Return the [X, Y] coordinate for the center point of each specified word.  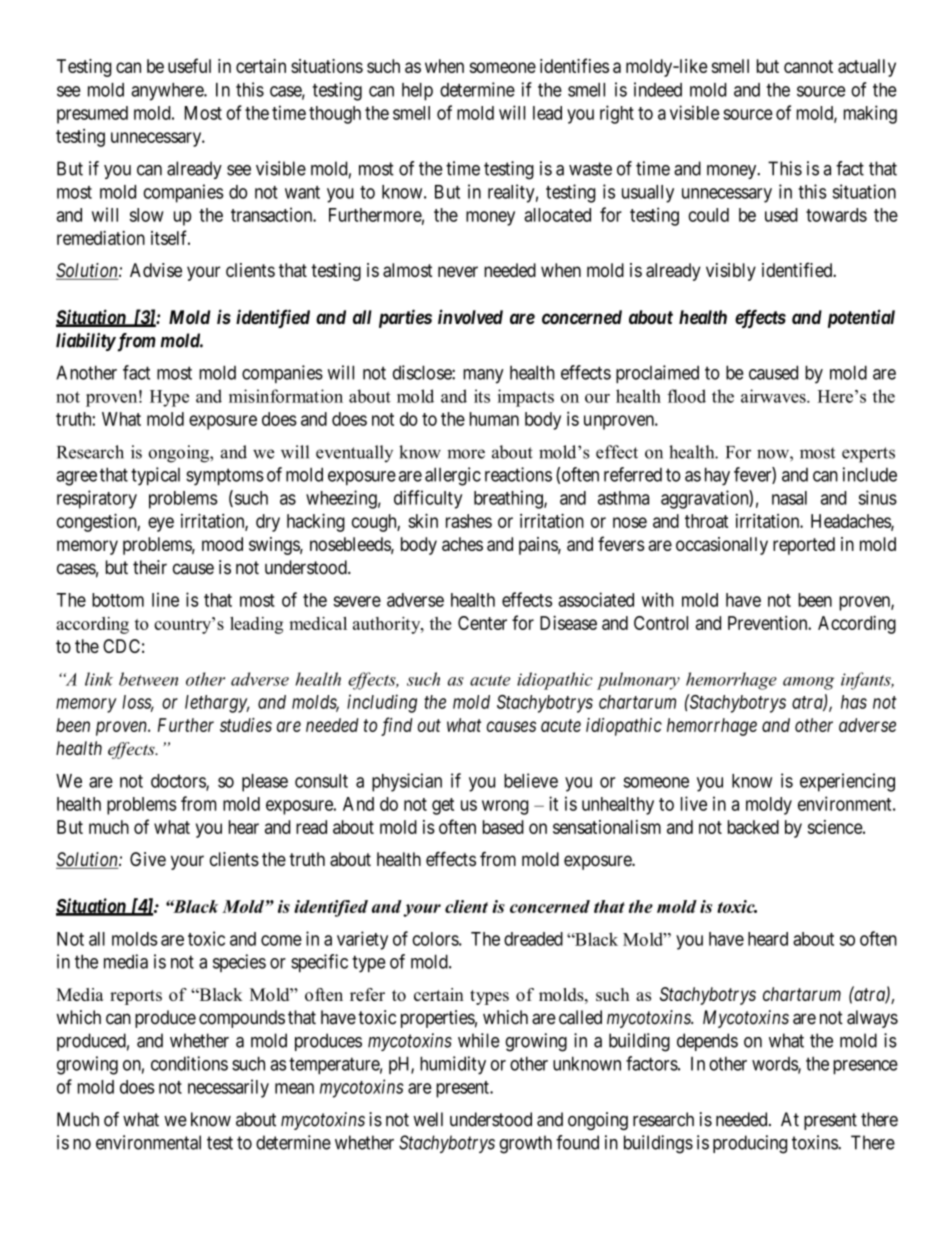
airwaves [774, 396]
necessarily [228, 1088]
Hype [169, 398]
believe [531, 780]
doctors [179, 782]
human [494, 419]
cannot [808, 66]
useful [189, 65]
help [417, 92]
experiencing [847, 782]
